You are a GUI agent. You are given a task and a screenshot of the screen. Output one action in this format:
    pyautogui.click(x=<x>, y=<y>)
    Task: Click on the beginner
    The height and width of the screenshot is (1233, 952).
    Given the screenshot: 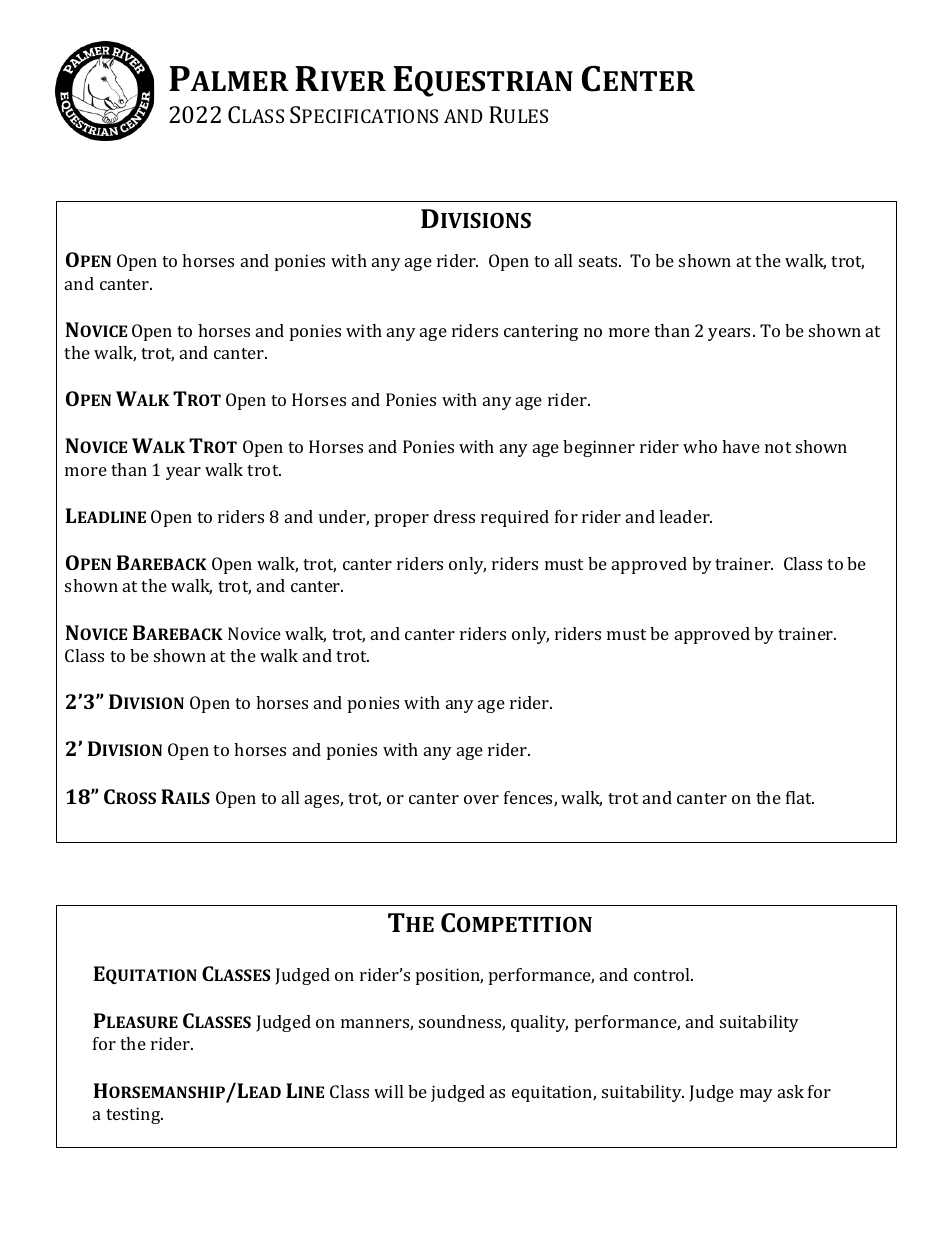 What is the action you would take?
    pyautogui.click(x=599, y=448)
